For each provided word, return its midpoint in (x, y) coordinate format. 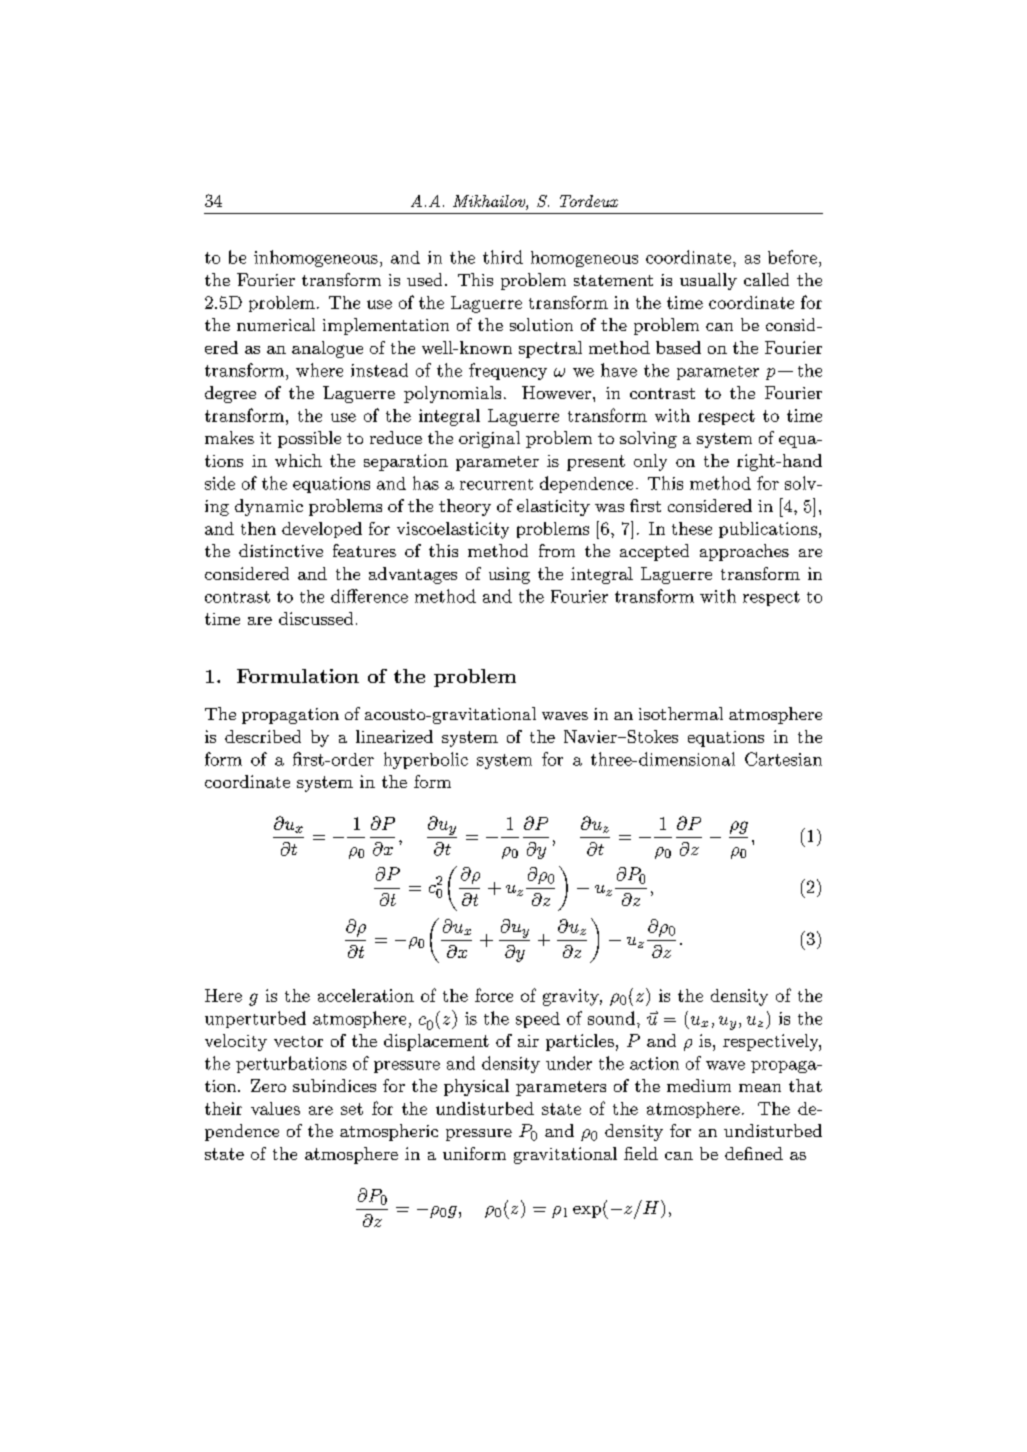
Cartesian (783, 759)
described (263, 736)
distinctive (281, 550)
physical (476, 1087)
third (503, 257)
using (509, 575)
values (275, 1108)
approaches (744, 552)
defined (754, 1153)
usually (708, 281)
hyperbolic (426, 760)
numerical (276, 324)
